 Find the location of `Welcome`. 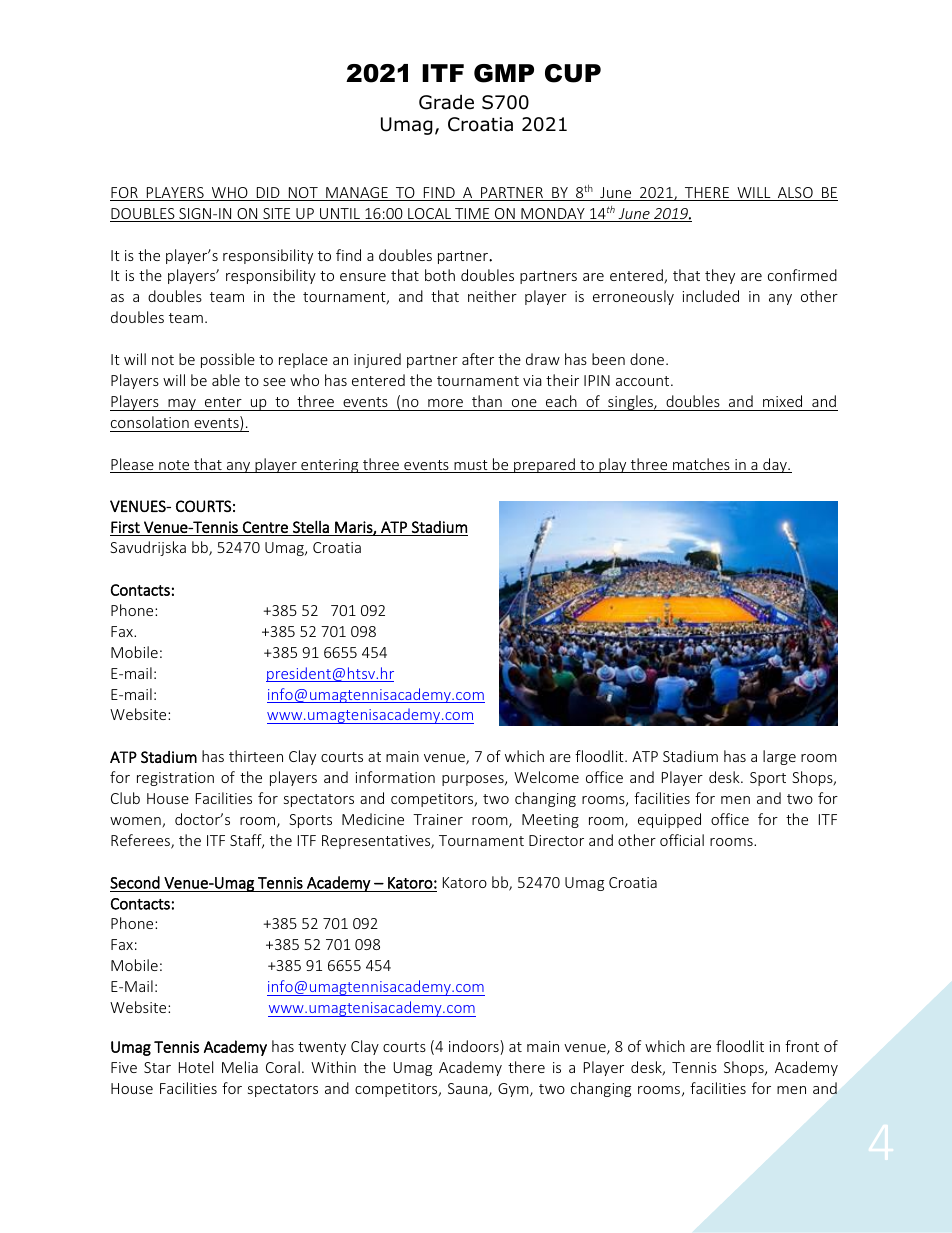

Welcome is located at coordinates (546, 777).
